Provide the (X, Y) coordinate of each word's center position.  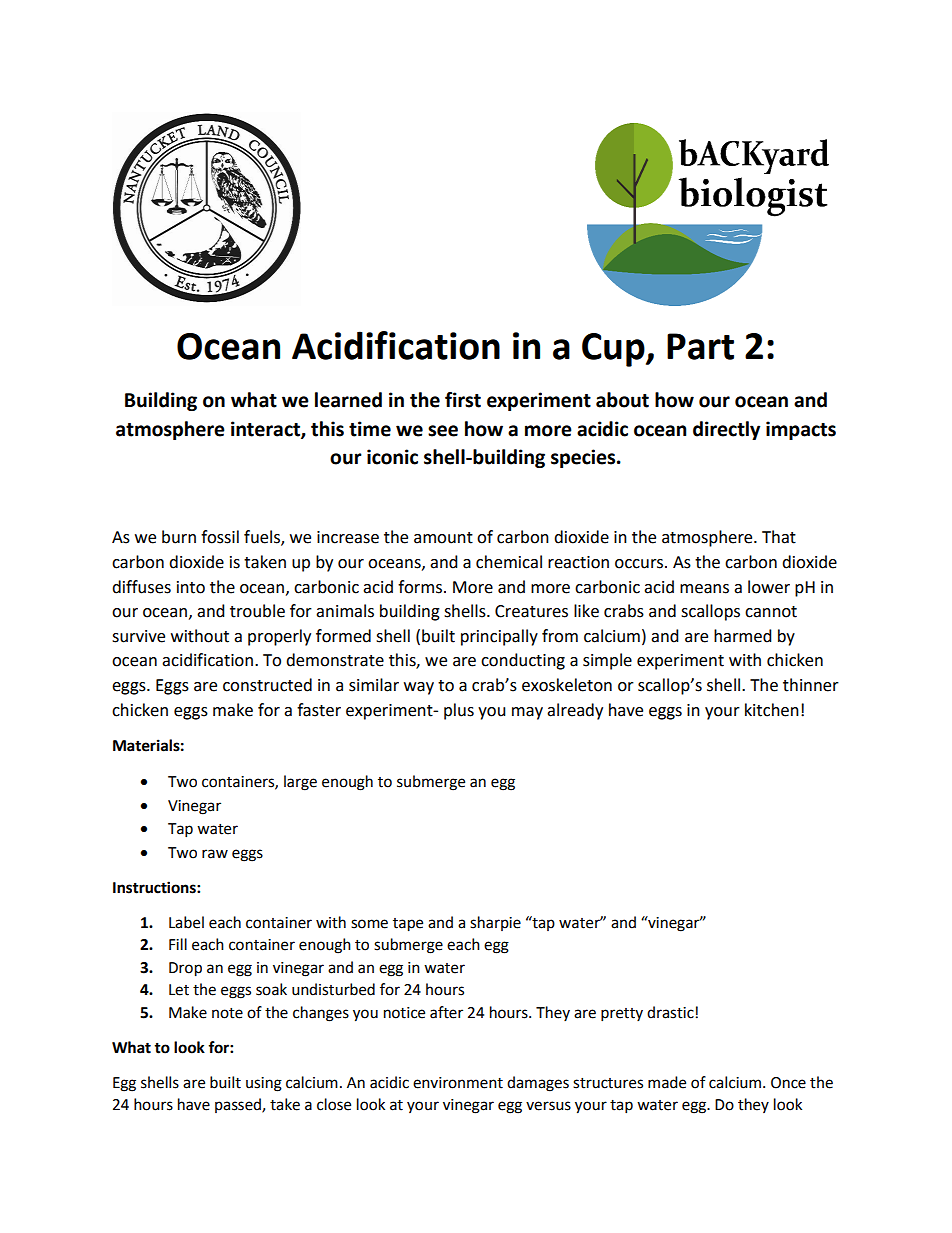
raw (215, 854)
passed (239, 1105)
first (463, 400)
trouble (257, 611)
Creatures (531, 611)
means (704, 589)
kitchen (772, 710)
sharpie (495, 923)
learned (348, 400)
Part (700, 346)
